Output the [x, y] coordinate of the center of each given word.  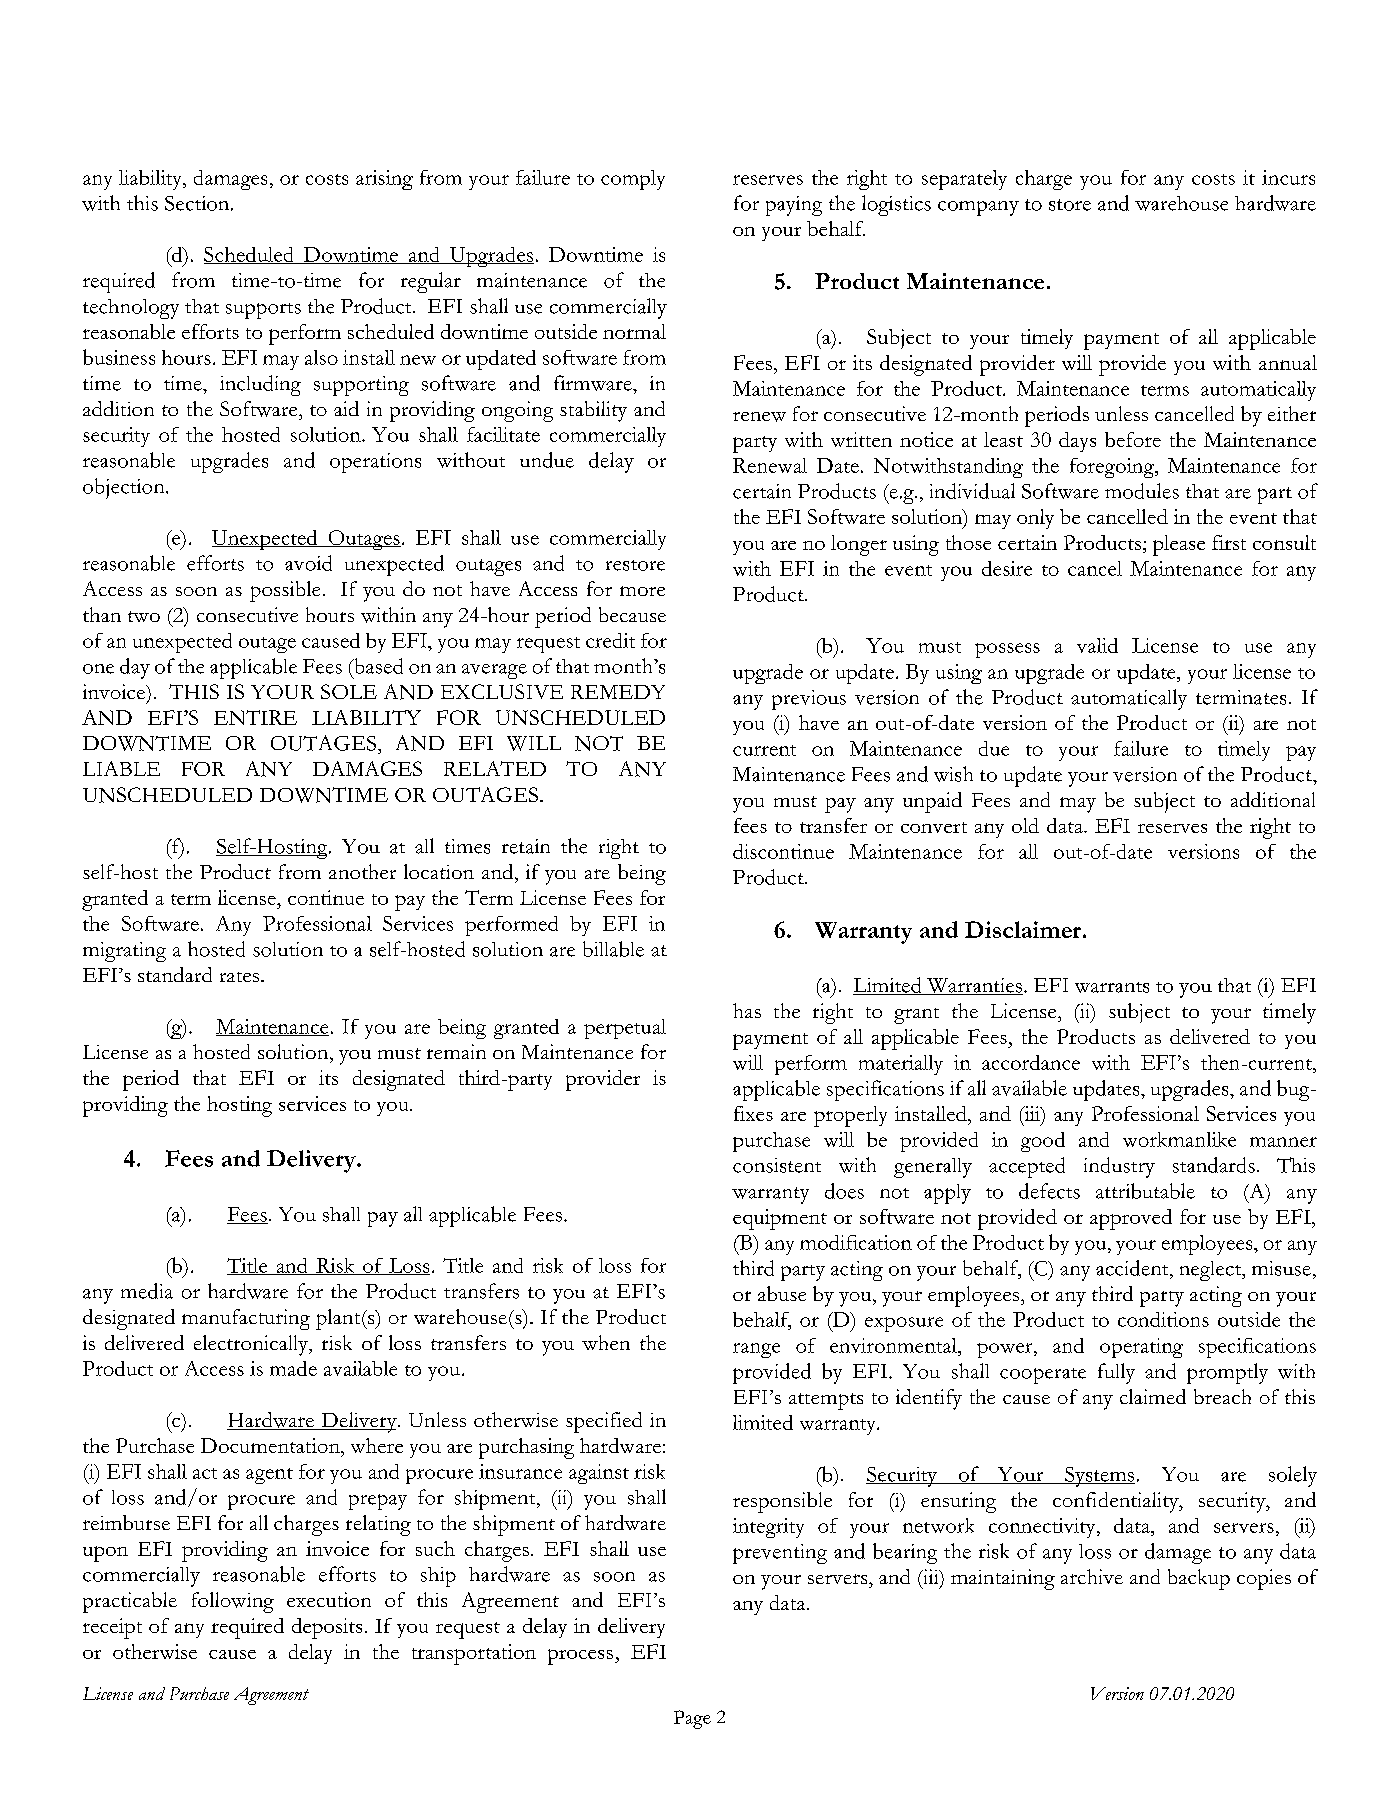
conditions [1163, 1319]
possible [285, 591]
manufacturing [246, 1319]
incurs [1288, 177]
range [756, 1350]
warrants [1112, 987]
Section [198, 203]
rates [241, 977]
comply [633, 180]
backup [1199, 1579]
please [1179, 545]
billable [613, 949]
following [233, 1602]
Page [692, 1719]
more [642, 591]
